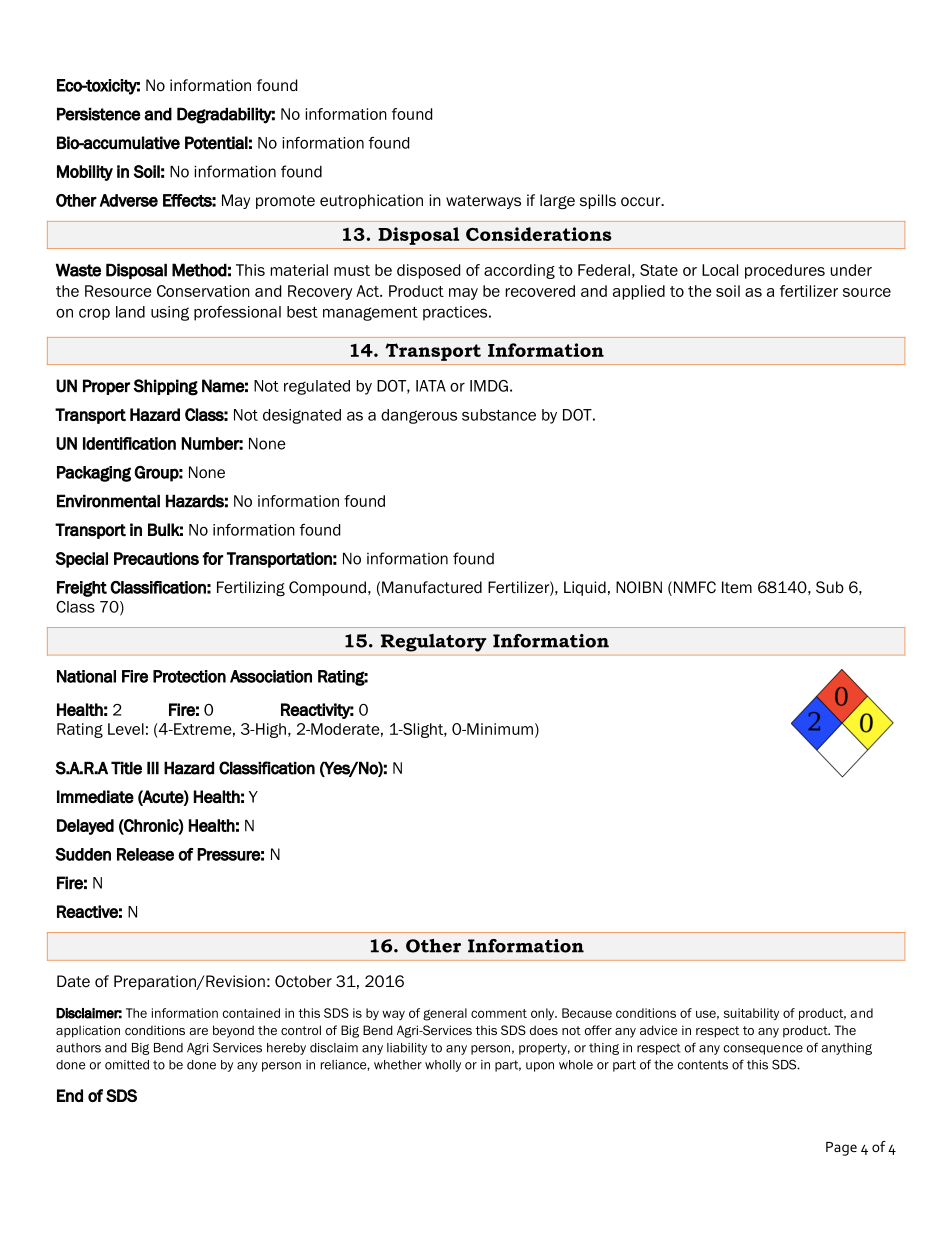 The image size is (952, 1233). Describe the element at coordinates (751, 1014) in the document. I see `suitability` at that location.
